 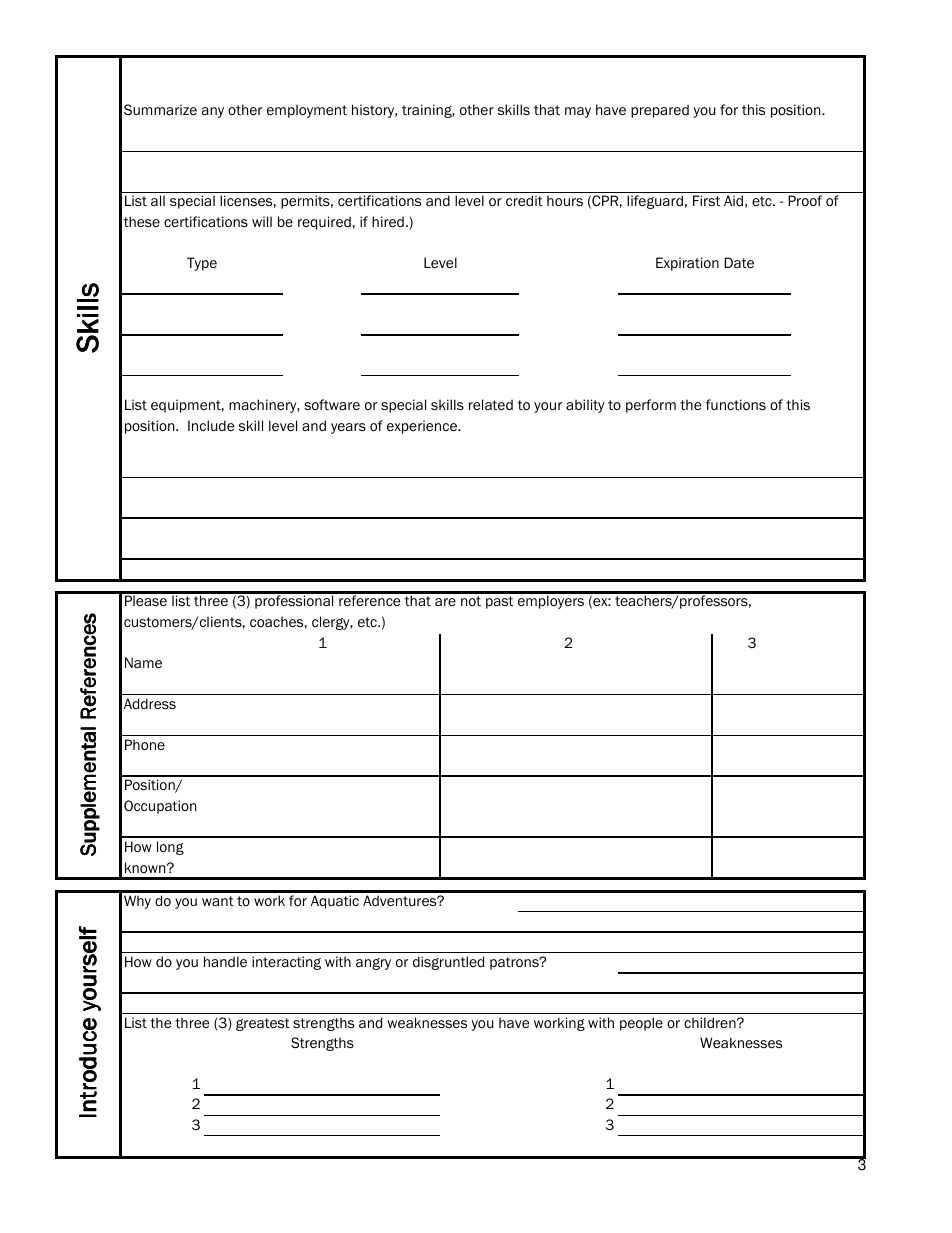 What do you see at coordinates (225, 962) in the document?
I see `handle` at bounding box center [225, 962].
